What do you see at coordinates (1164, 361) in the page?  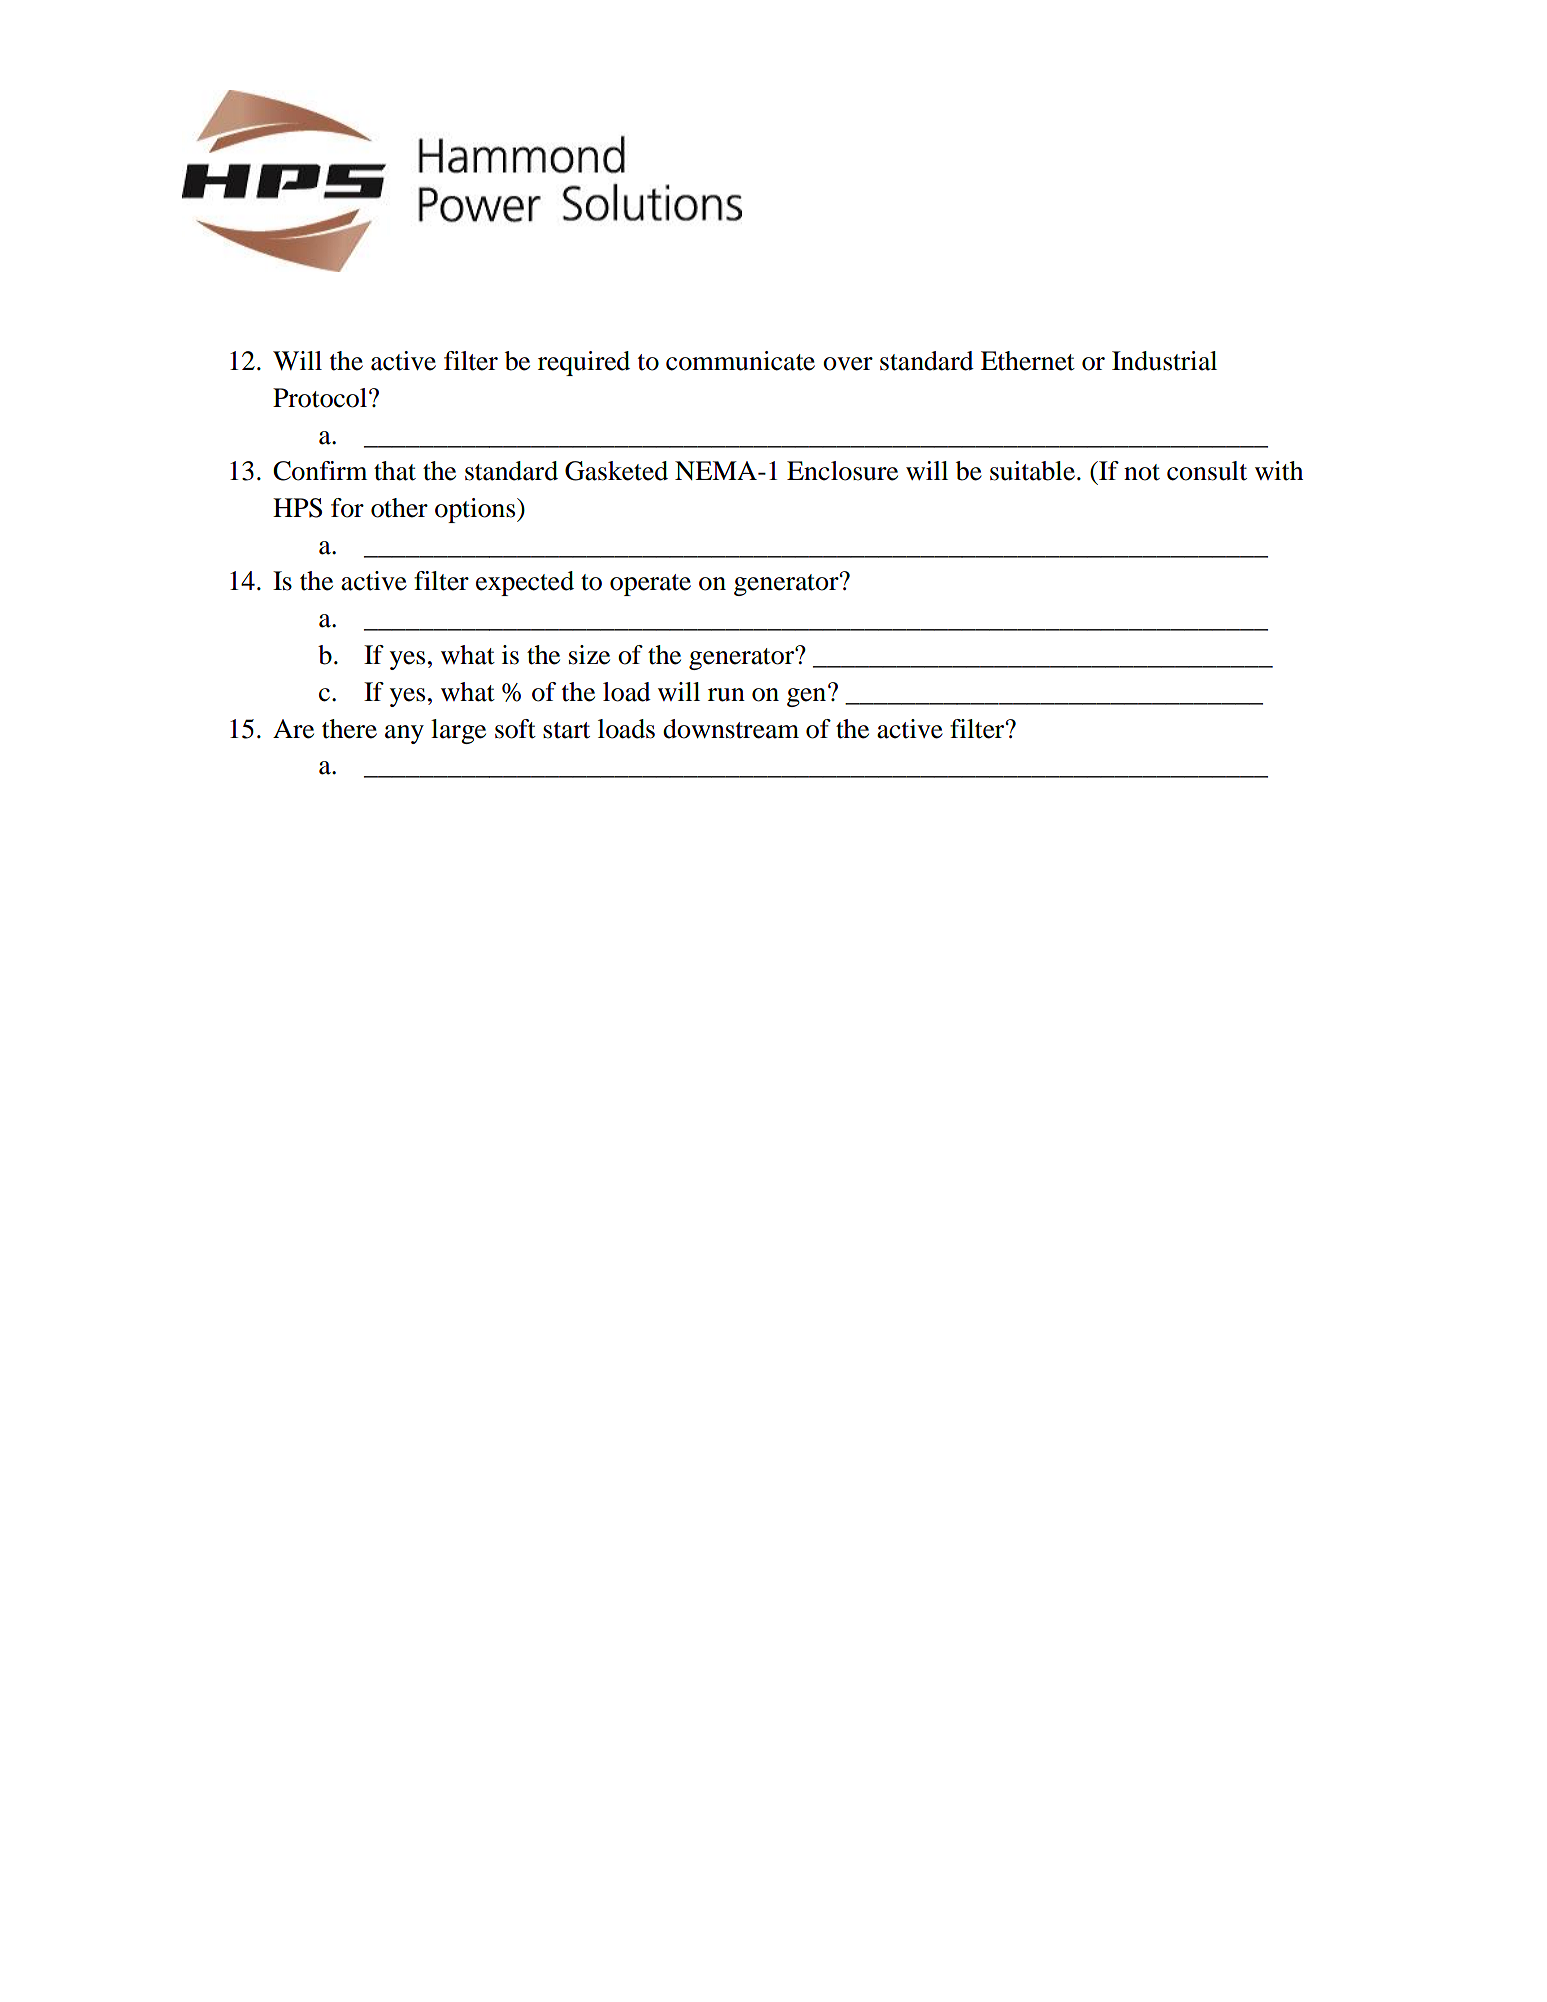 I see `Industrial` at bounding box center [1164, 361].
